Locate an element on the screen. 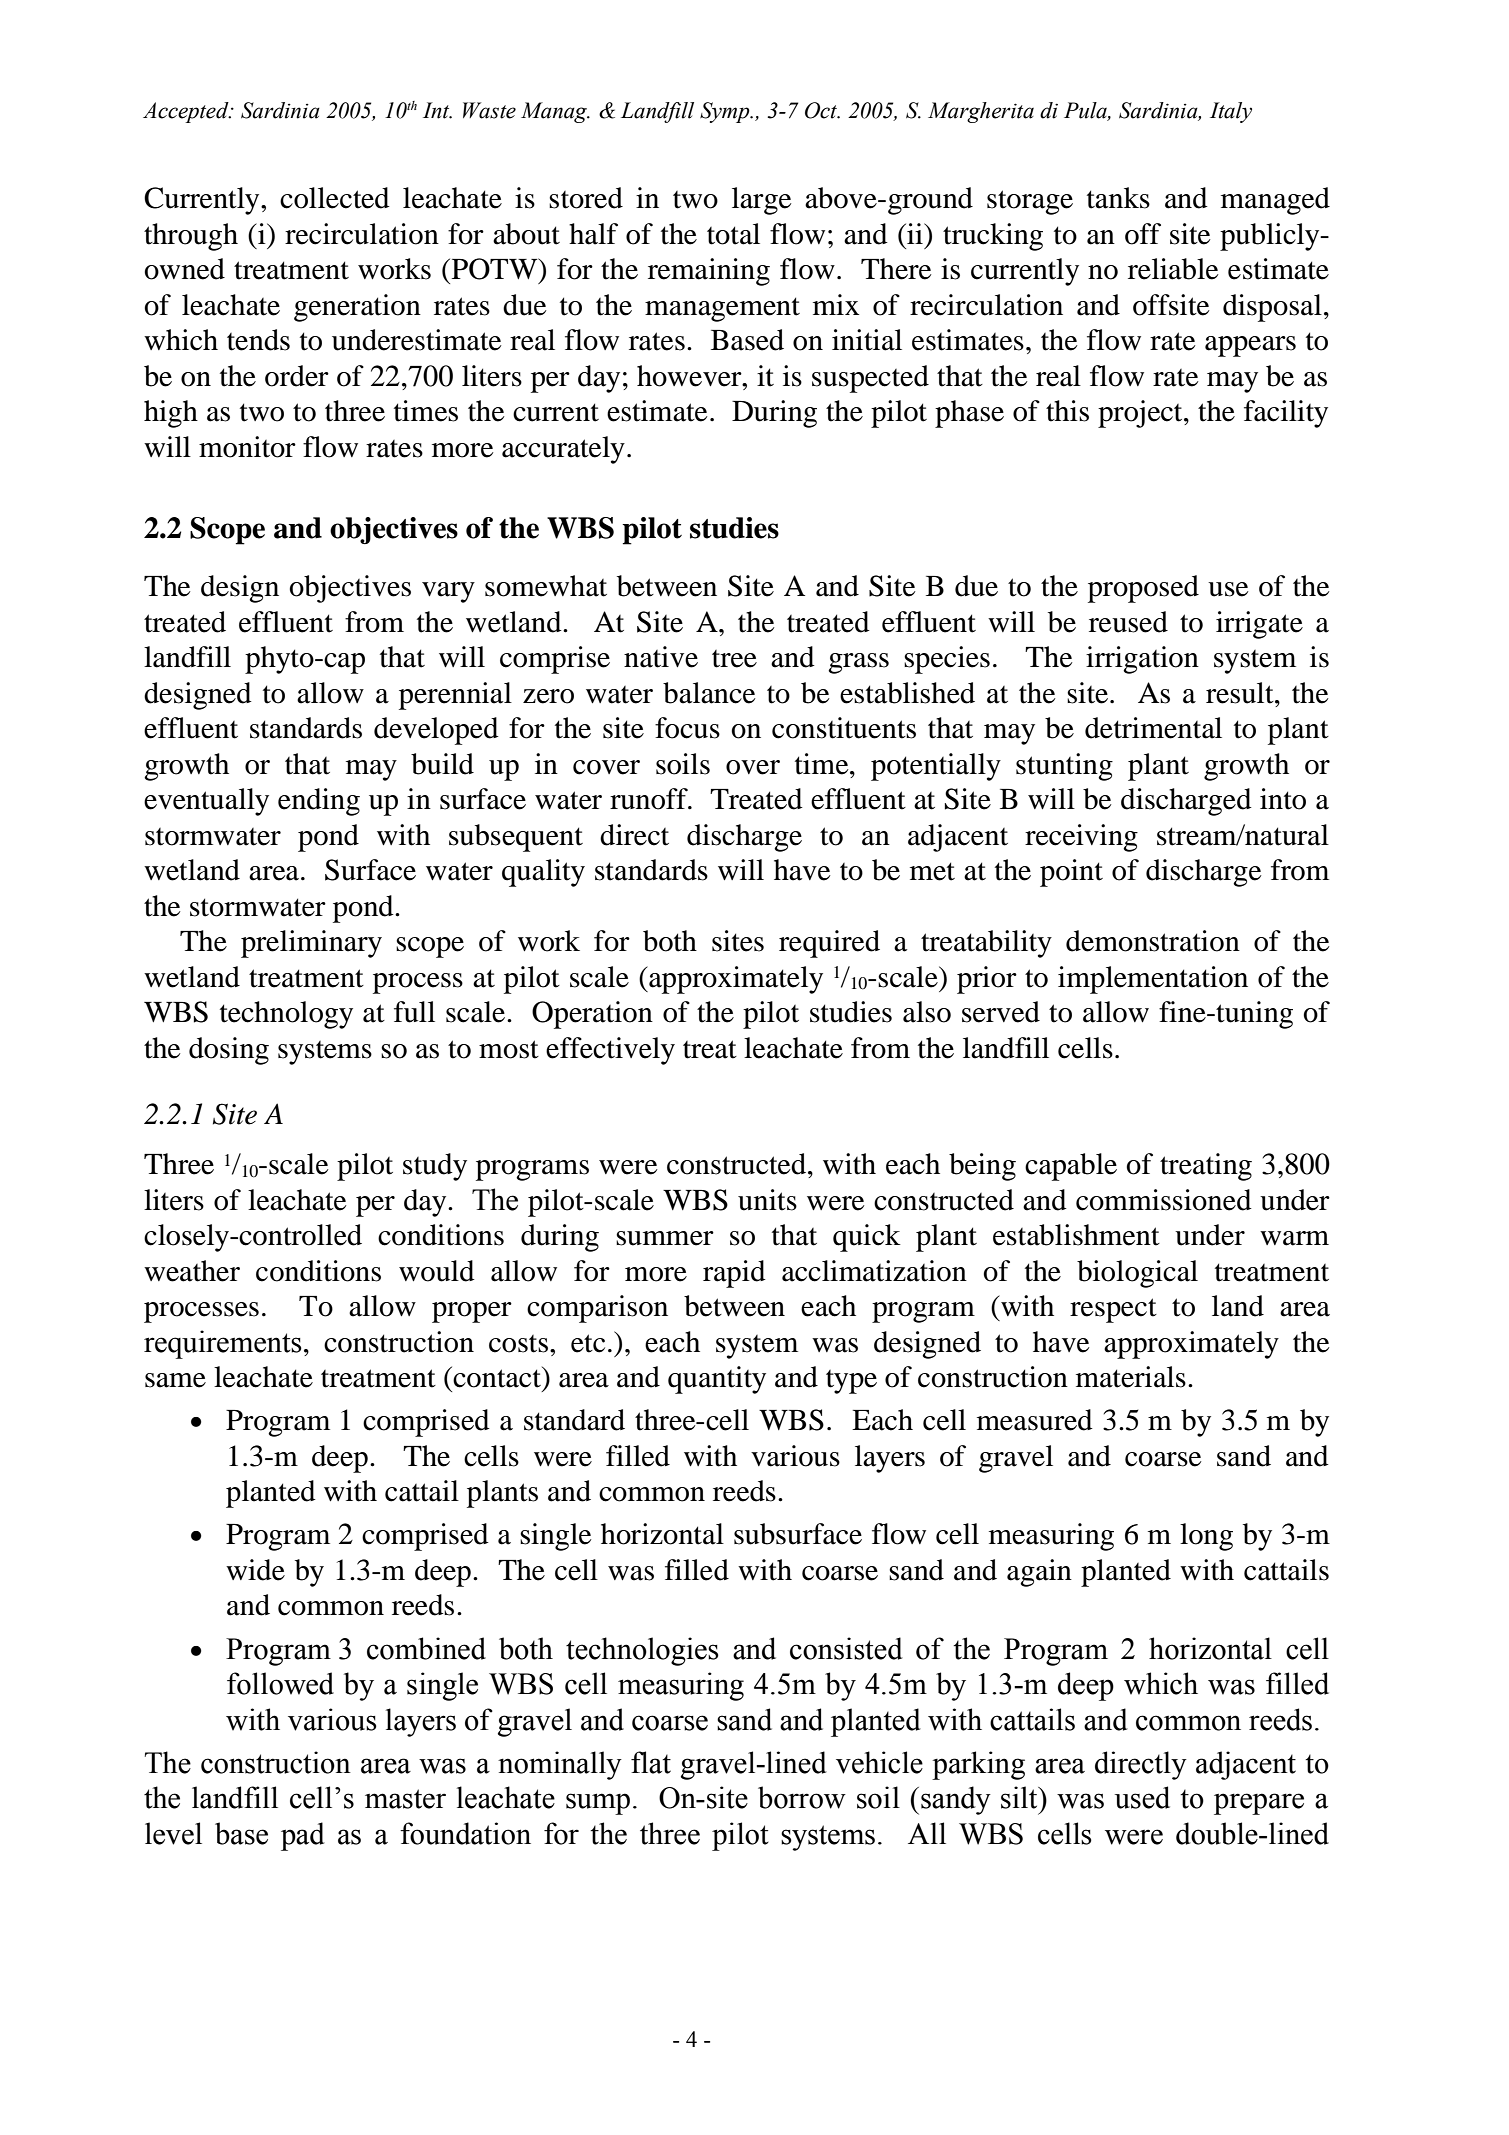  ending is located at coordinates (319, 802).
